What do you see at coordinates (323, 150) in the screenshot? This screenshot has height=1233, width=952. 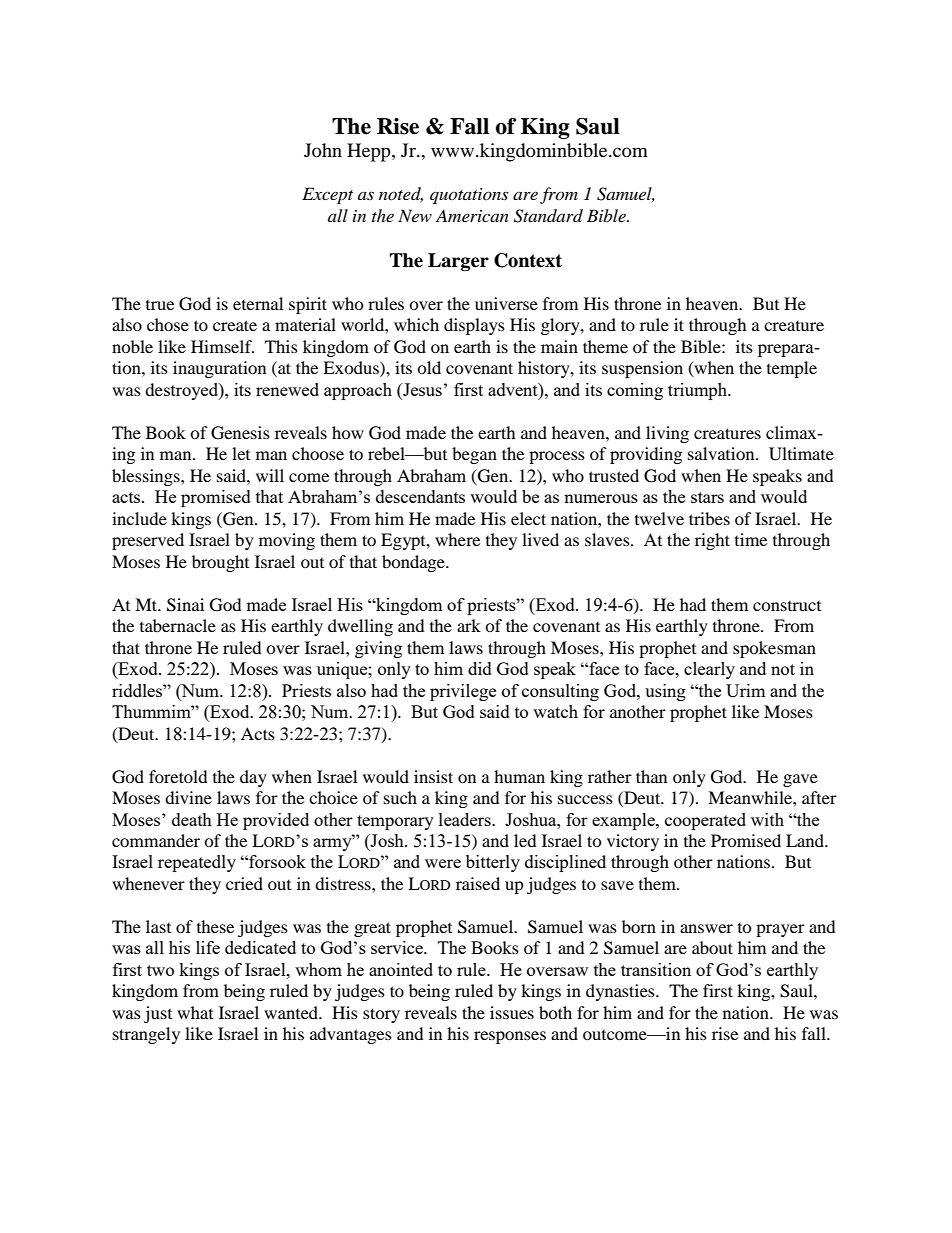 I see `John` at bounding box center [323, 150].
